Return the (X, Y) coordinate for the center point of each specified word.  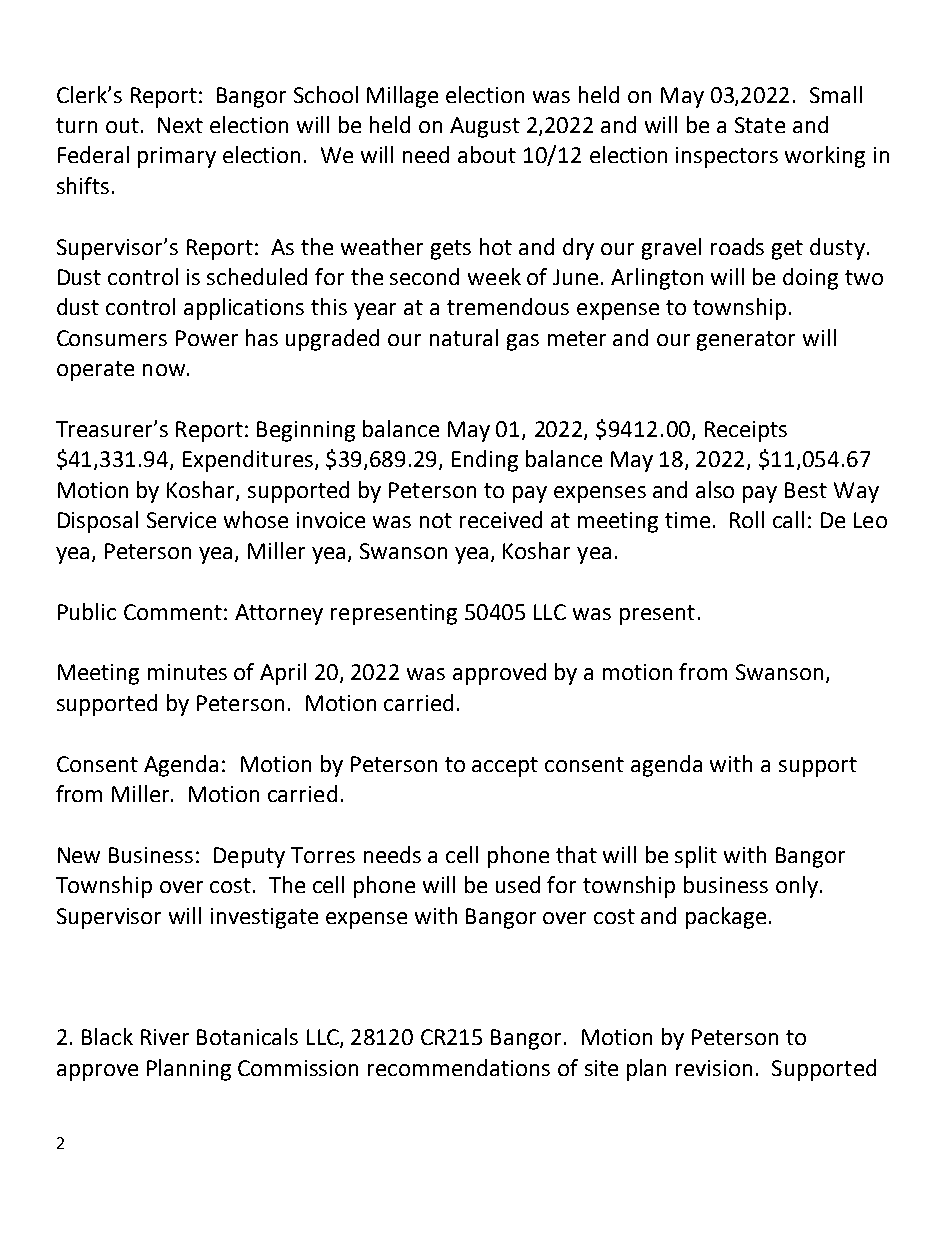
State (760, 125)
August (485, 127)
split (696, 857)
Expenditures (248, 461)
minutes (187, 672)
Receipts (746, 431)
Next (180, 125)
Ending (485, 461)
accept (505, 767)
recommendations (459, 1067)
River (165, 1037)
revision (714, 1068)
